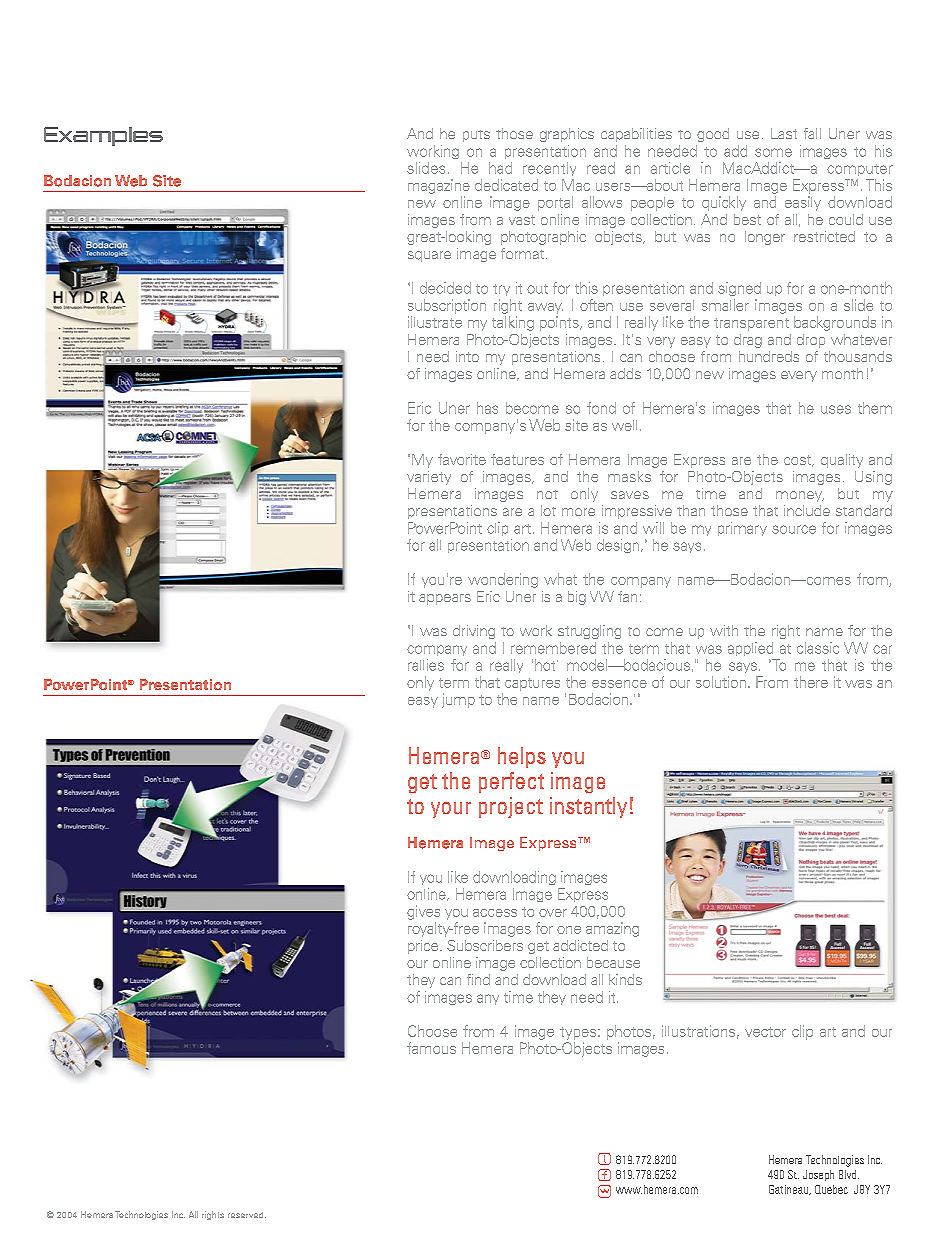 This page has width=952, height=1235. Describe the element at coordinates (500, 168) in the page. I see `had` at that location.
